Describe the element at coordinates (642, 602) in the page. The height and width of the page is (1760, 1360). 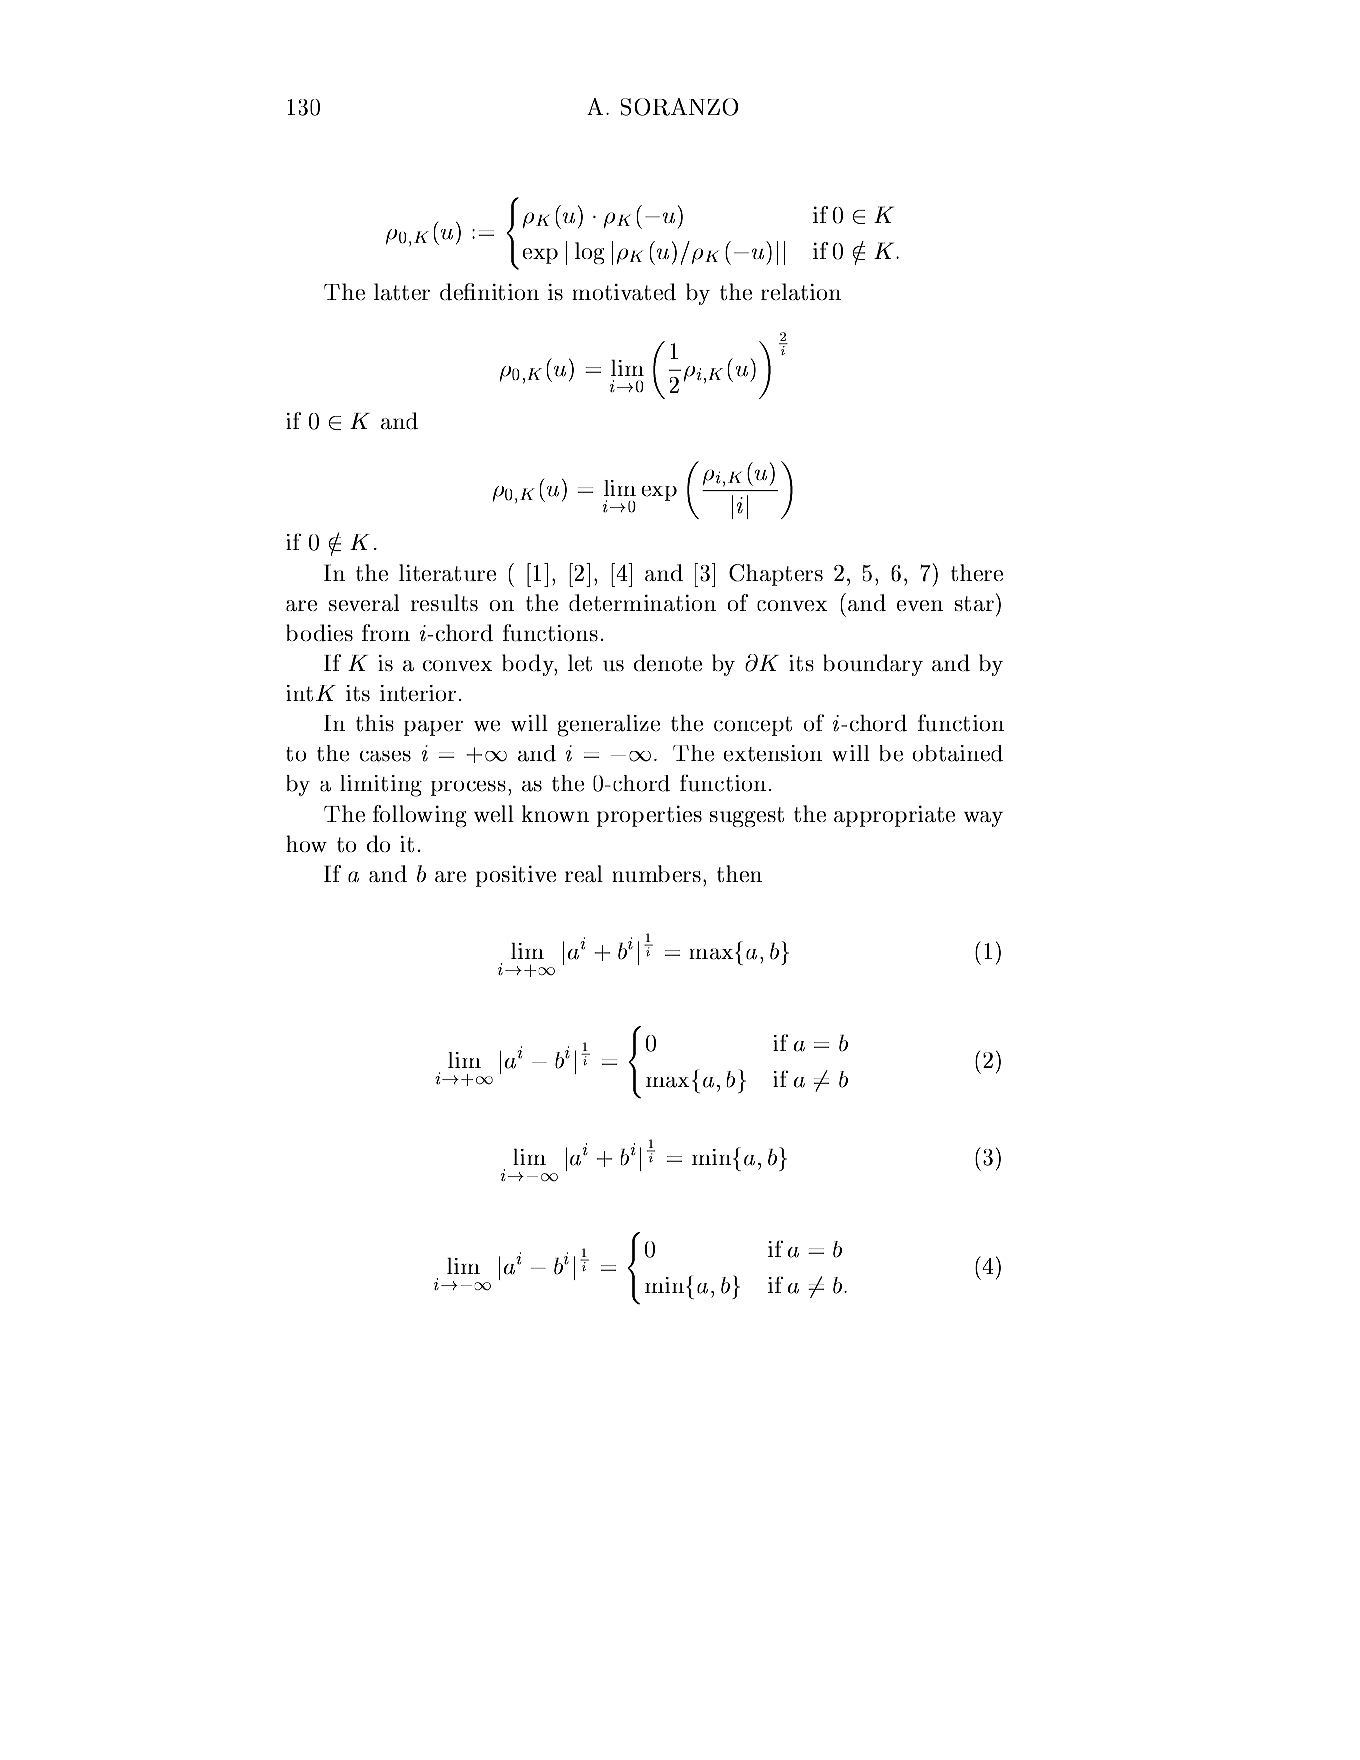
I see `determination` at that location.
